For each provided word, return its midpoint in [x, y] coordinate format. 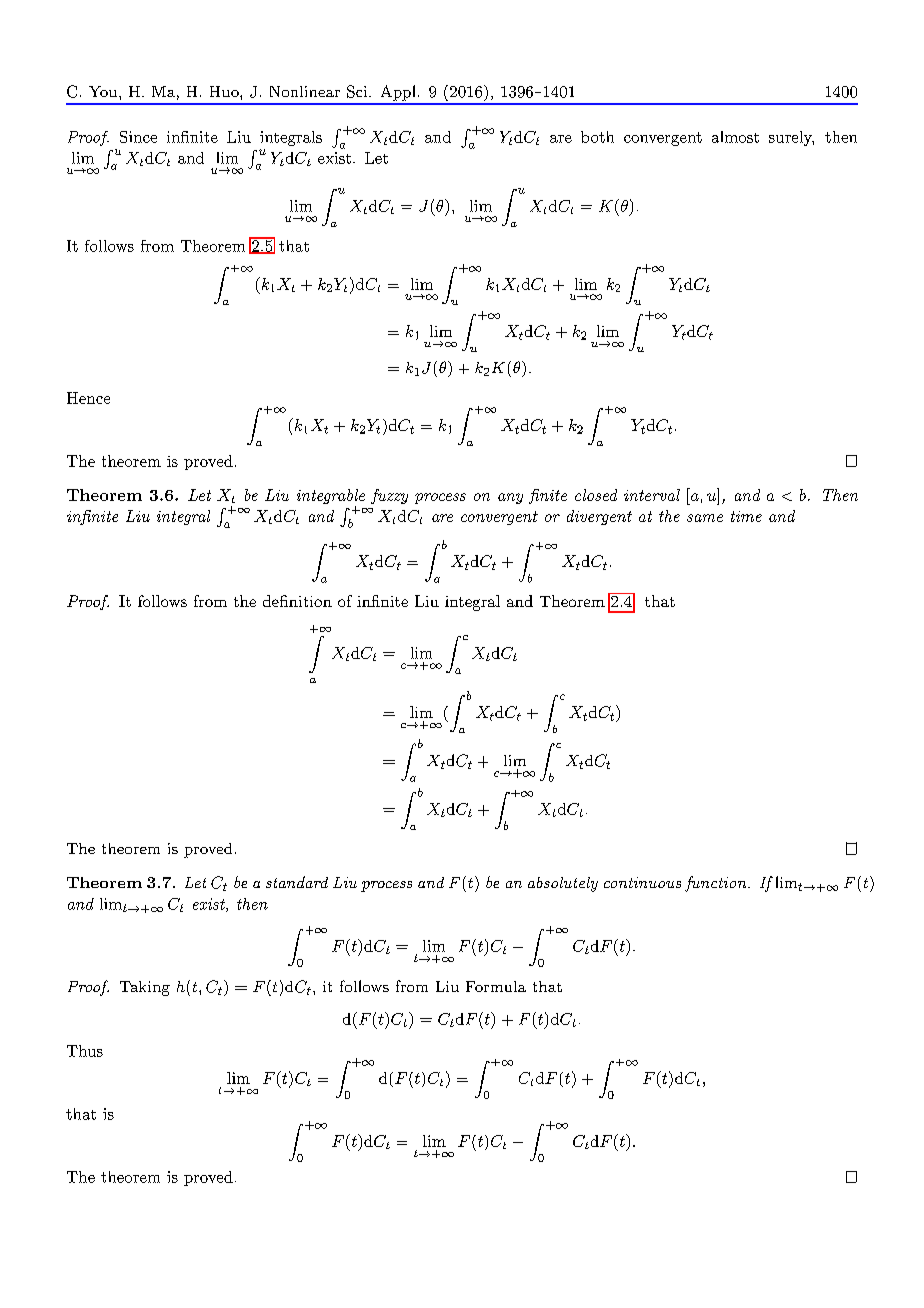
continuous [642, 882]
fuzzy [389, 496]
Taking [145, 988]
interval [652, 495]
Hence [88, 398]
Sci [358, 91]
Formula [496, 986]
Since [138, 137]
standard [297, 882]
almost [735, 137]
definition [297, 601]
